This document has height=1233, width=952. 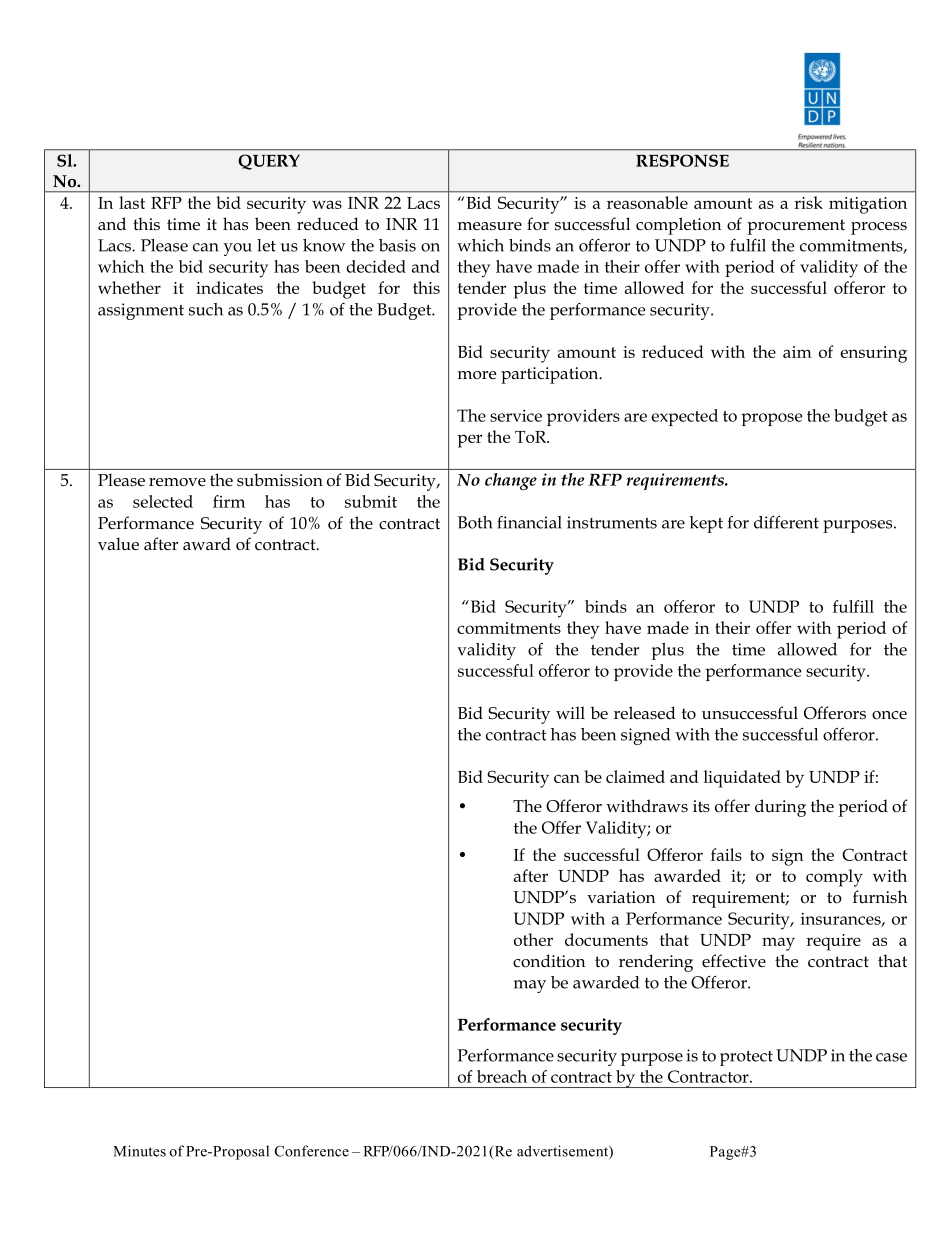 I want to click on value, so click(x=118, y=544).
